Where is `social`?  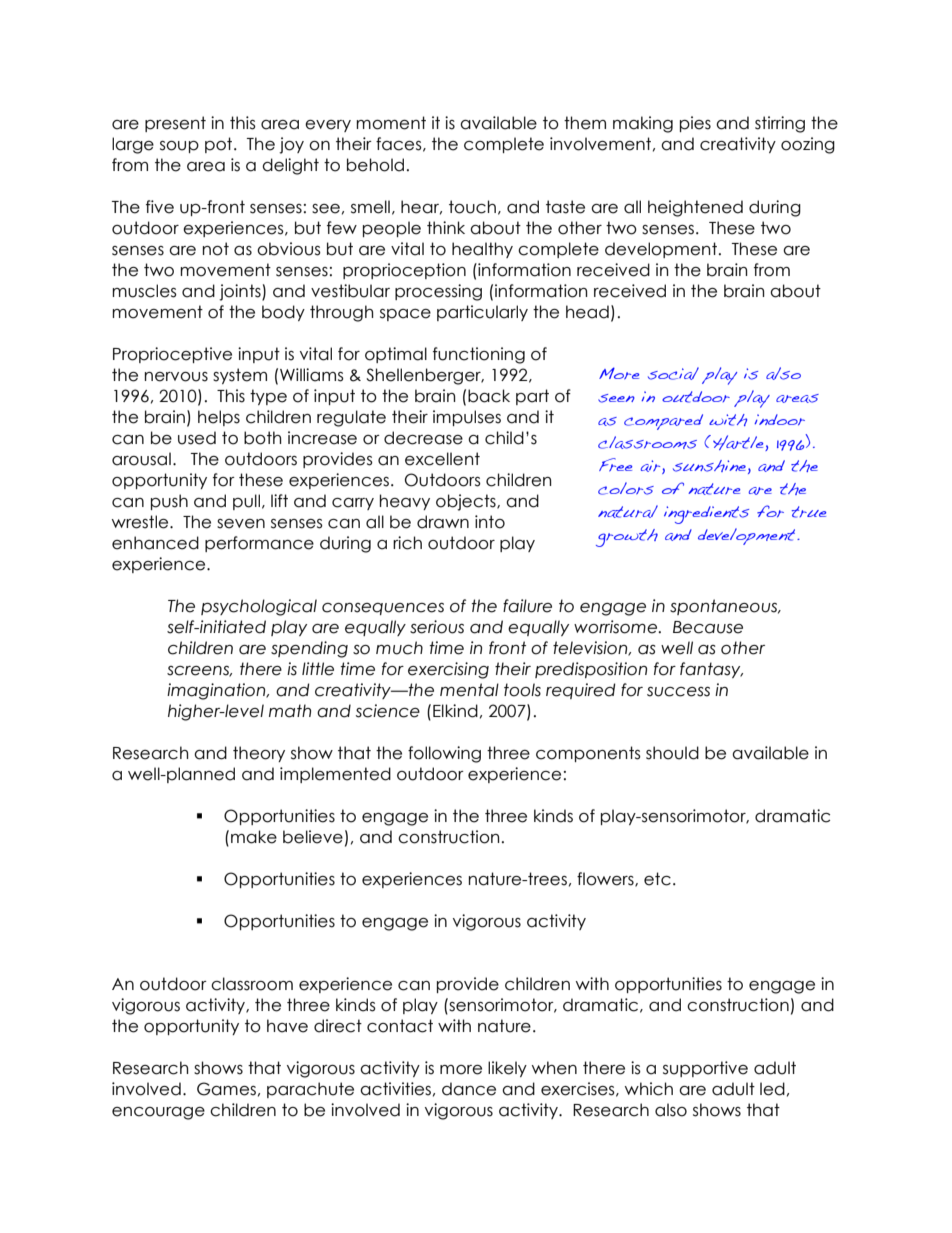
social is located at coordinates (673, 373).
